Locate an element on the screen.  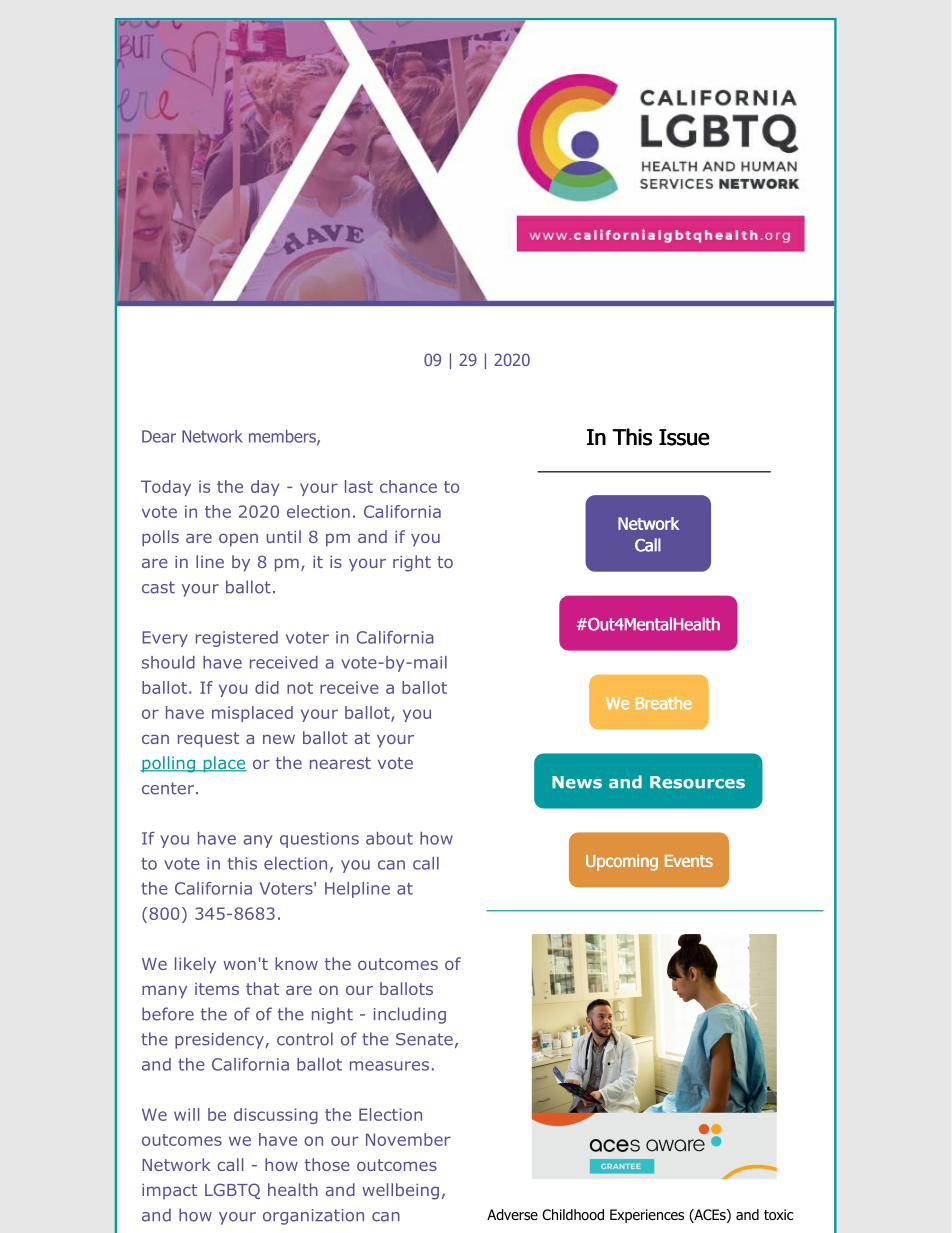
Experiences is located at coordinates (647, 1216).
